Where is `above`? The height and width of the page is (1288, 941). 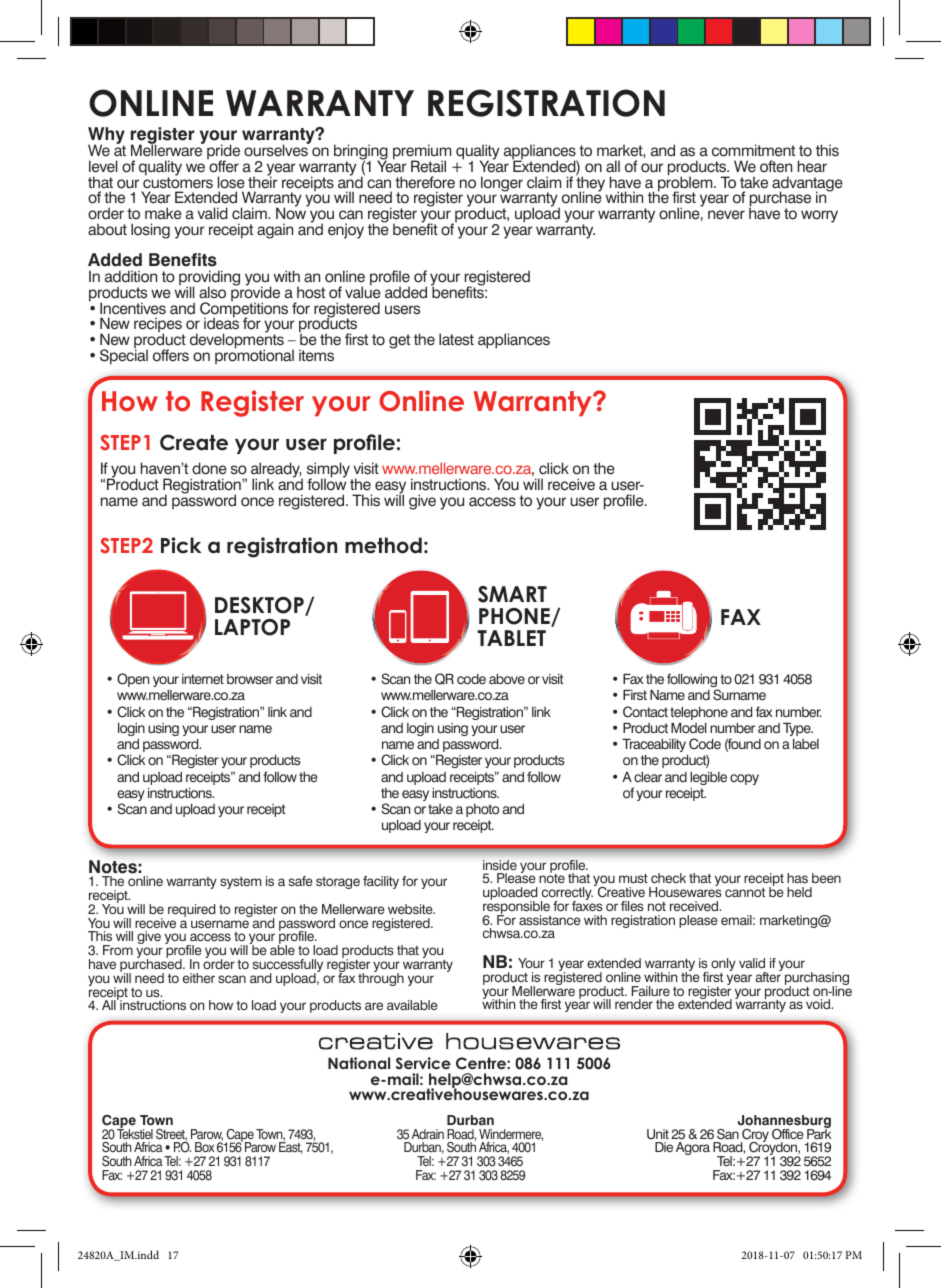
above is located at coordinates (507, 679).
